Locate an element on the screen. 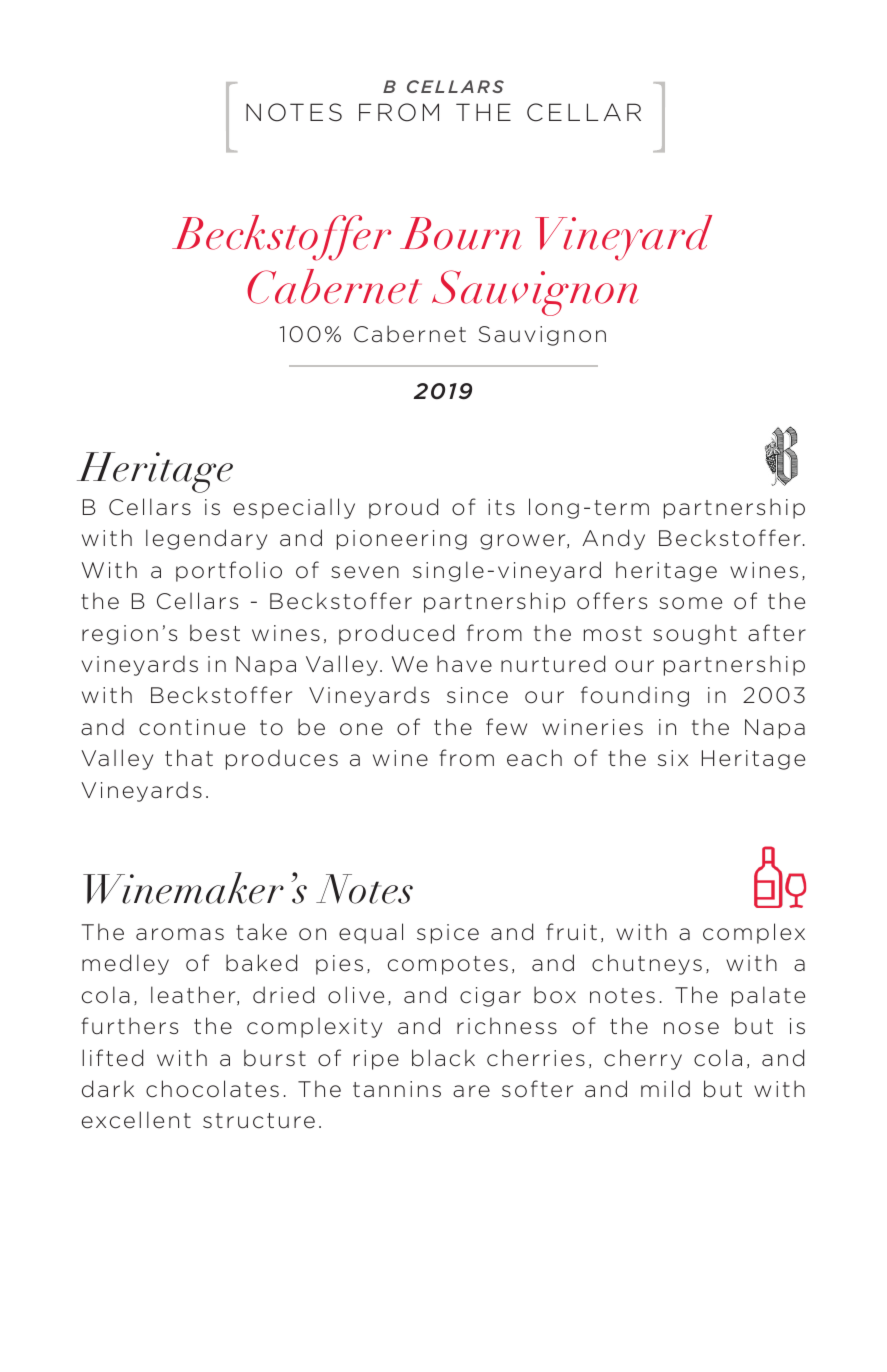  excellent is located at coordinates (136, 1120).
